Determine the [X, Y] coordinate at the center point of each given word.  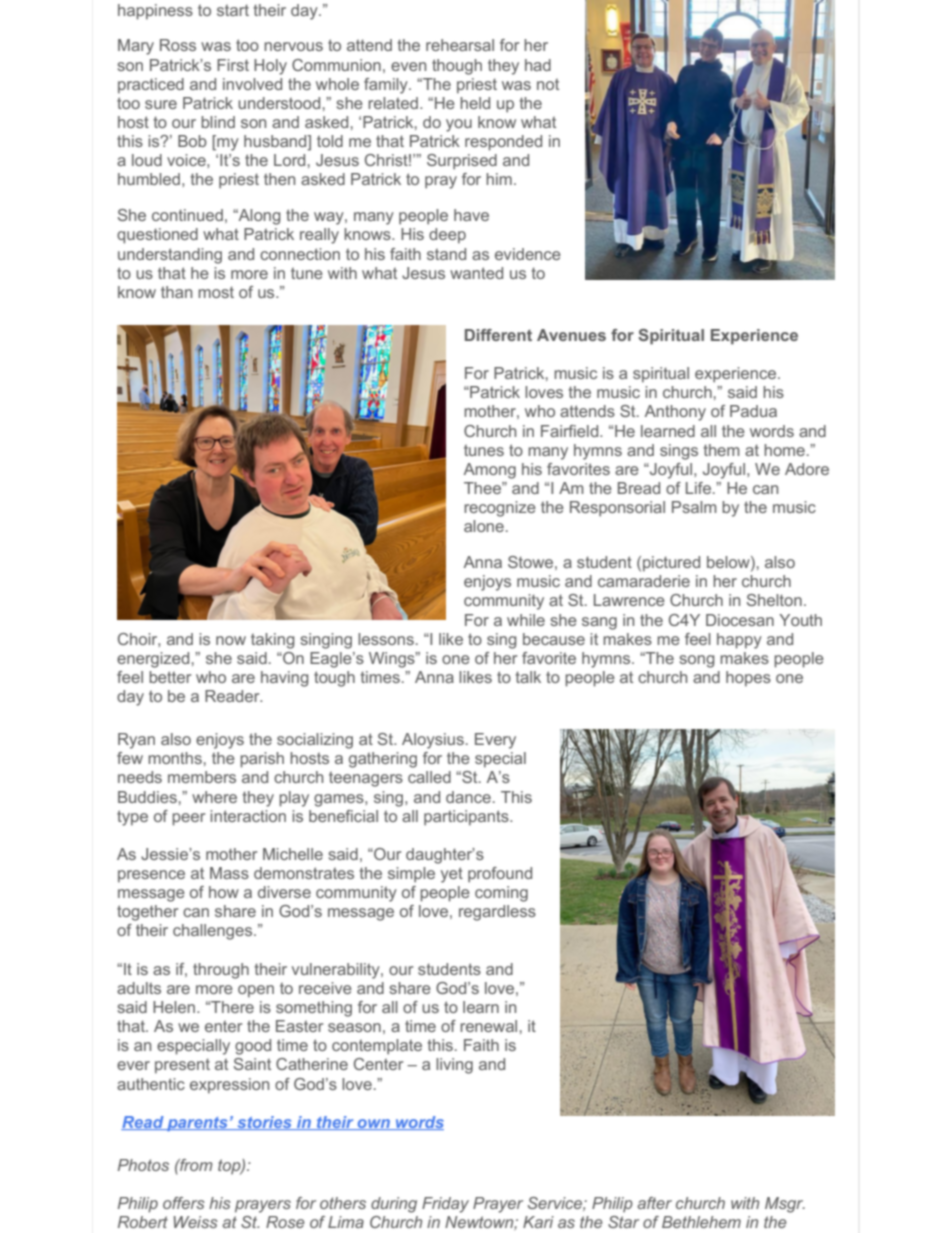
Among [490, 471]
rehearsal [460, 45]
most [216, 292]
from [195, 1165]
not [548, 84]
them [721, 450]
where [214, 797]
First [233, 65]
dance [468, 797]
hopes [748, 679]
